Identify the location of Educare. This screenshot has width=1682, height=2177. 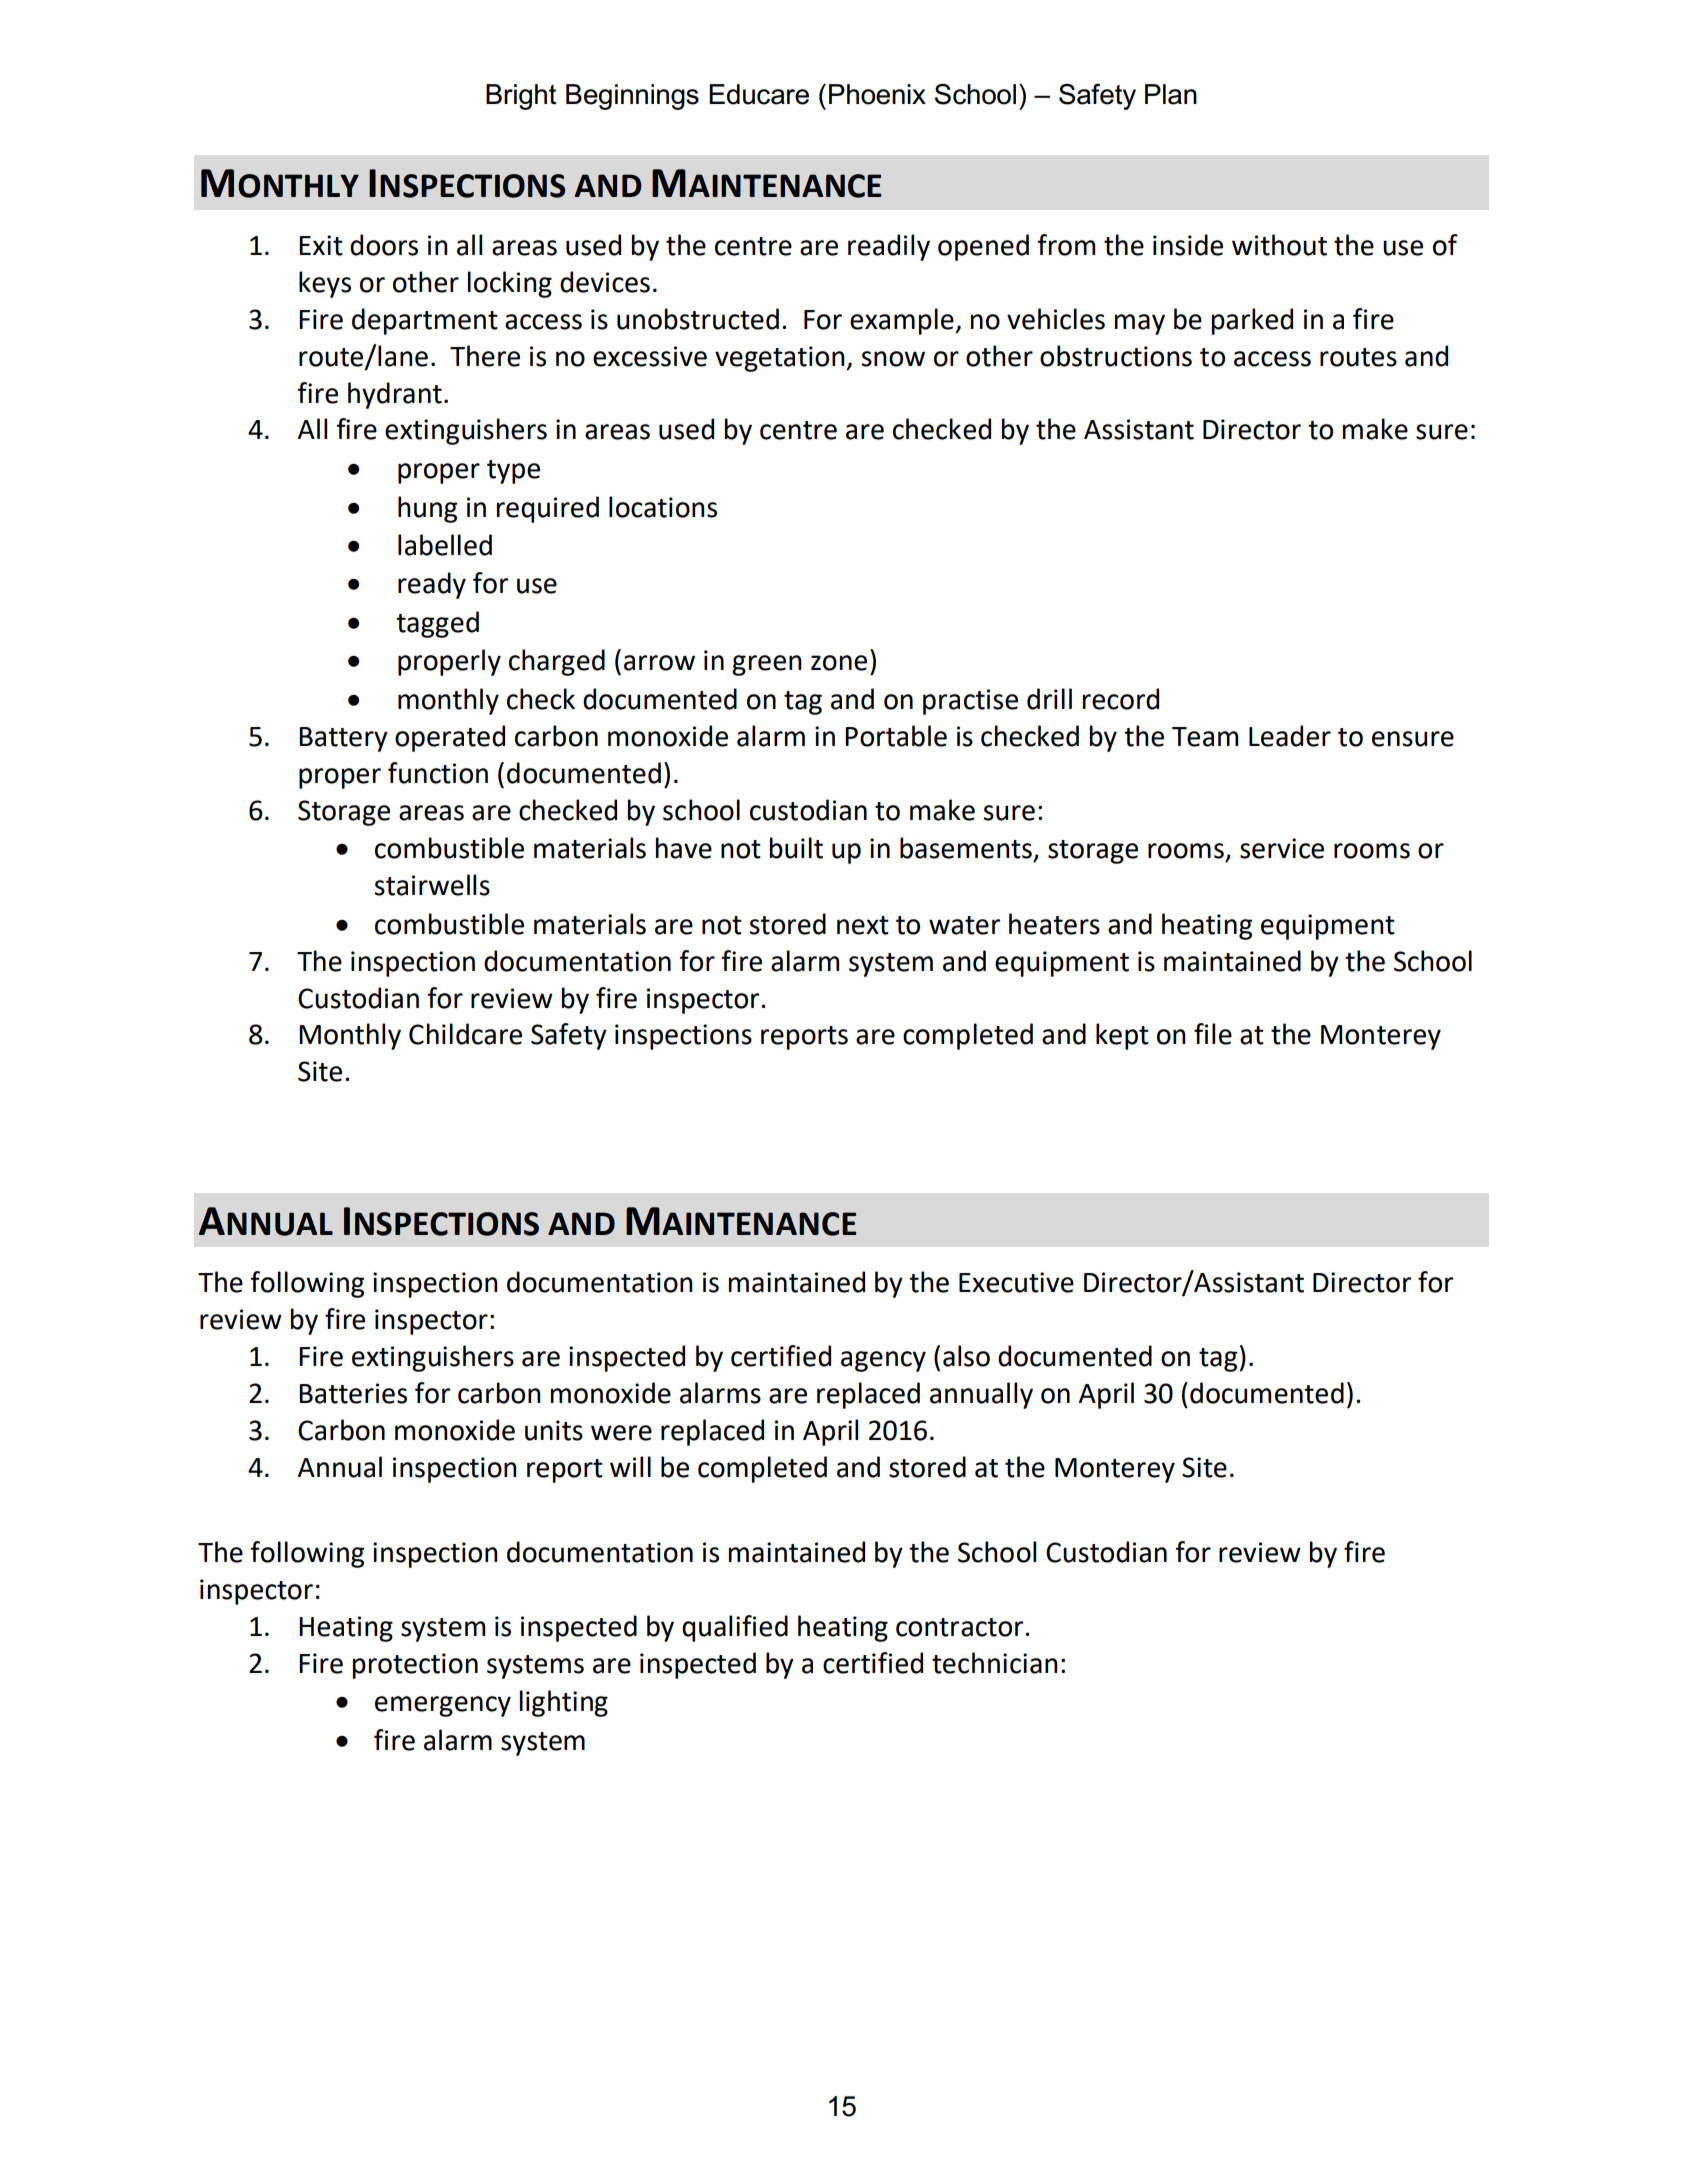
(759, 94).
